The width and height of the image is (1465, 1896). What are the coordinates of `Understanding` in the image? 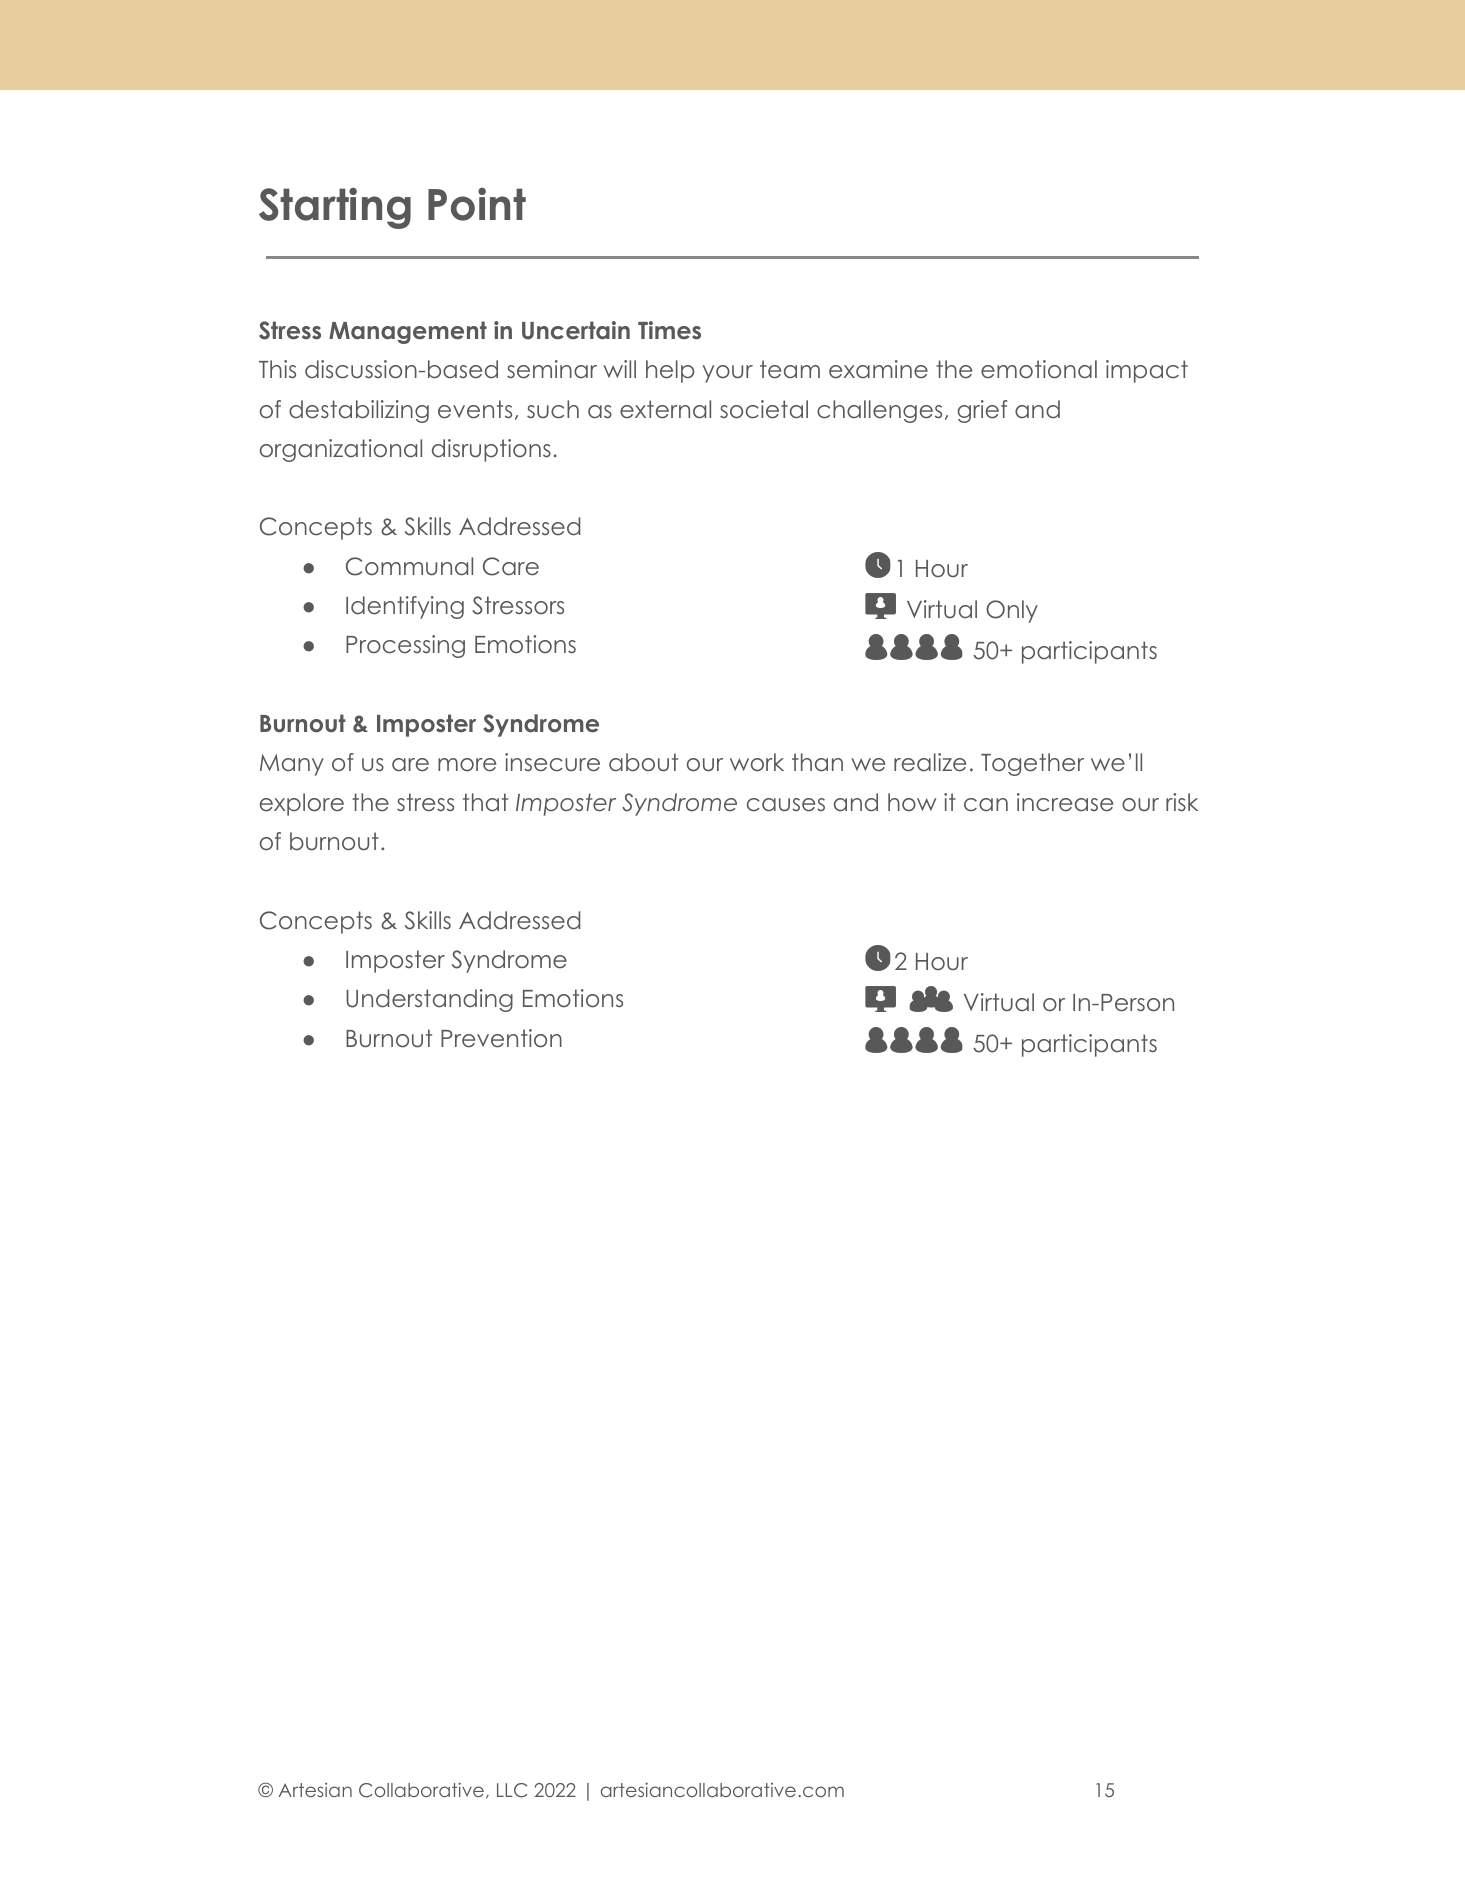 It's located at (429, 1000).
